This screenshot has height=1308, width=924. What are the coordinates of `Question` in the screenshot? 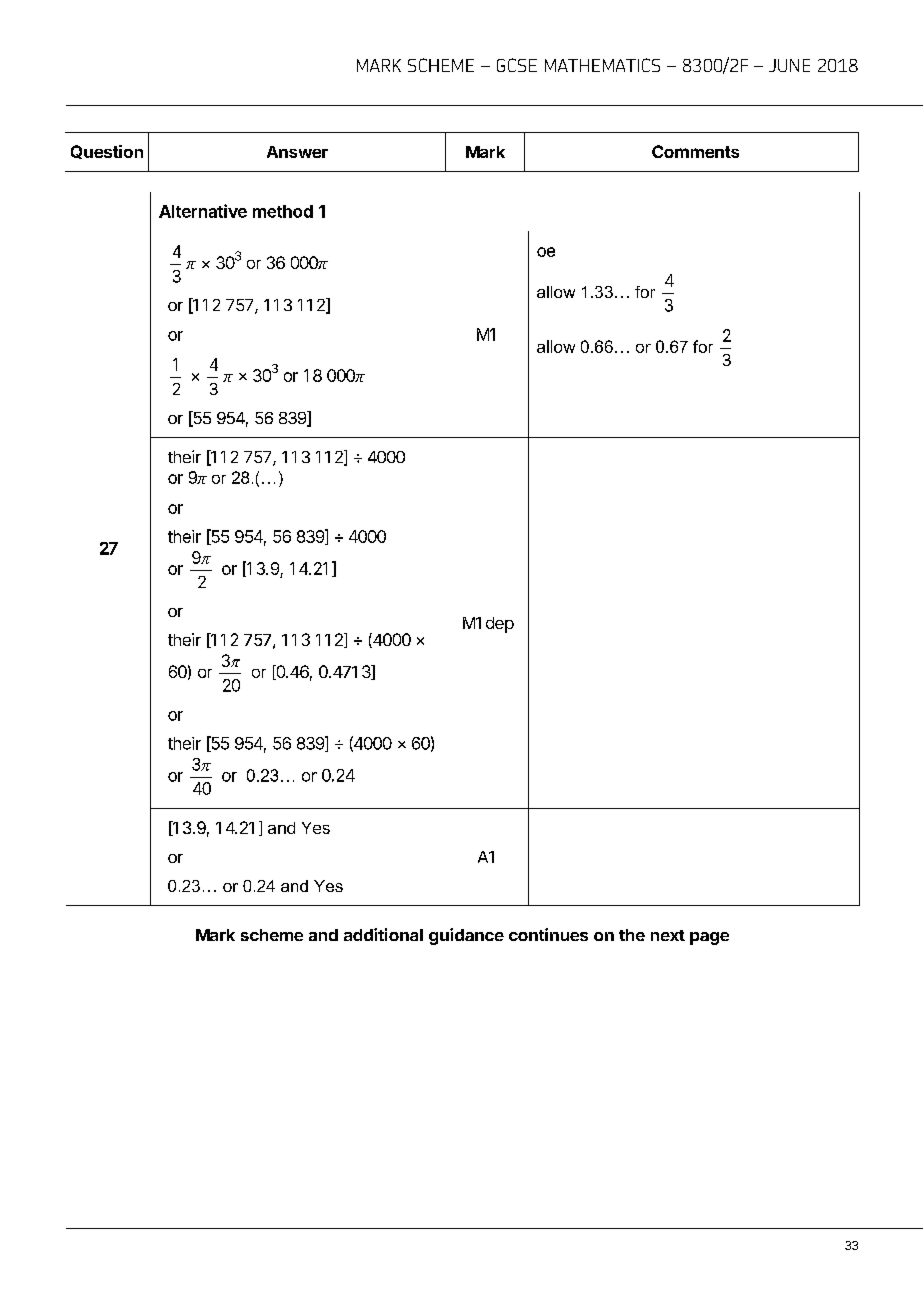 It's located at (107, 152).
